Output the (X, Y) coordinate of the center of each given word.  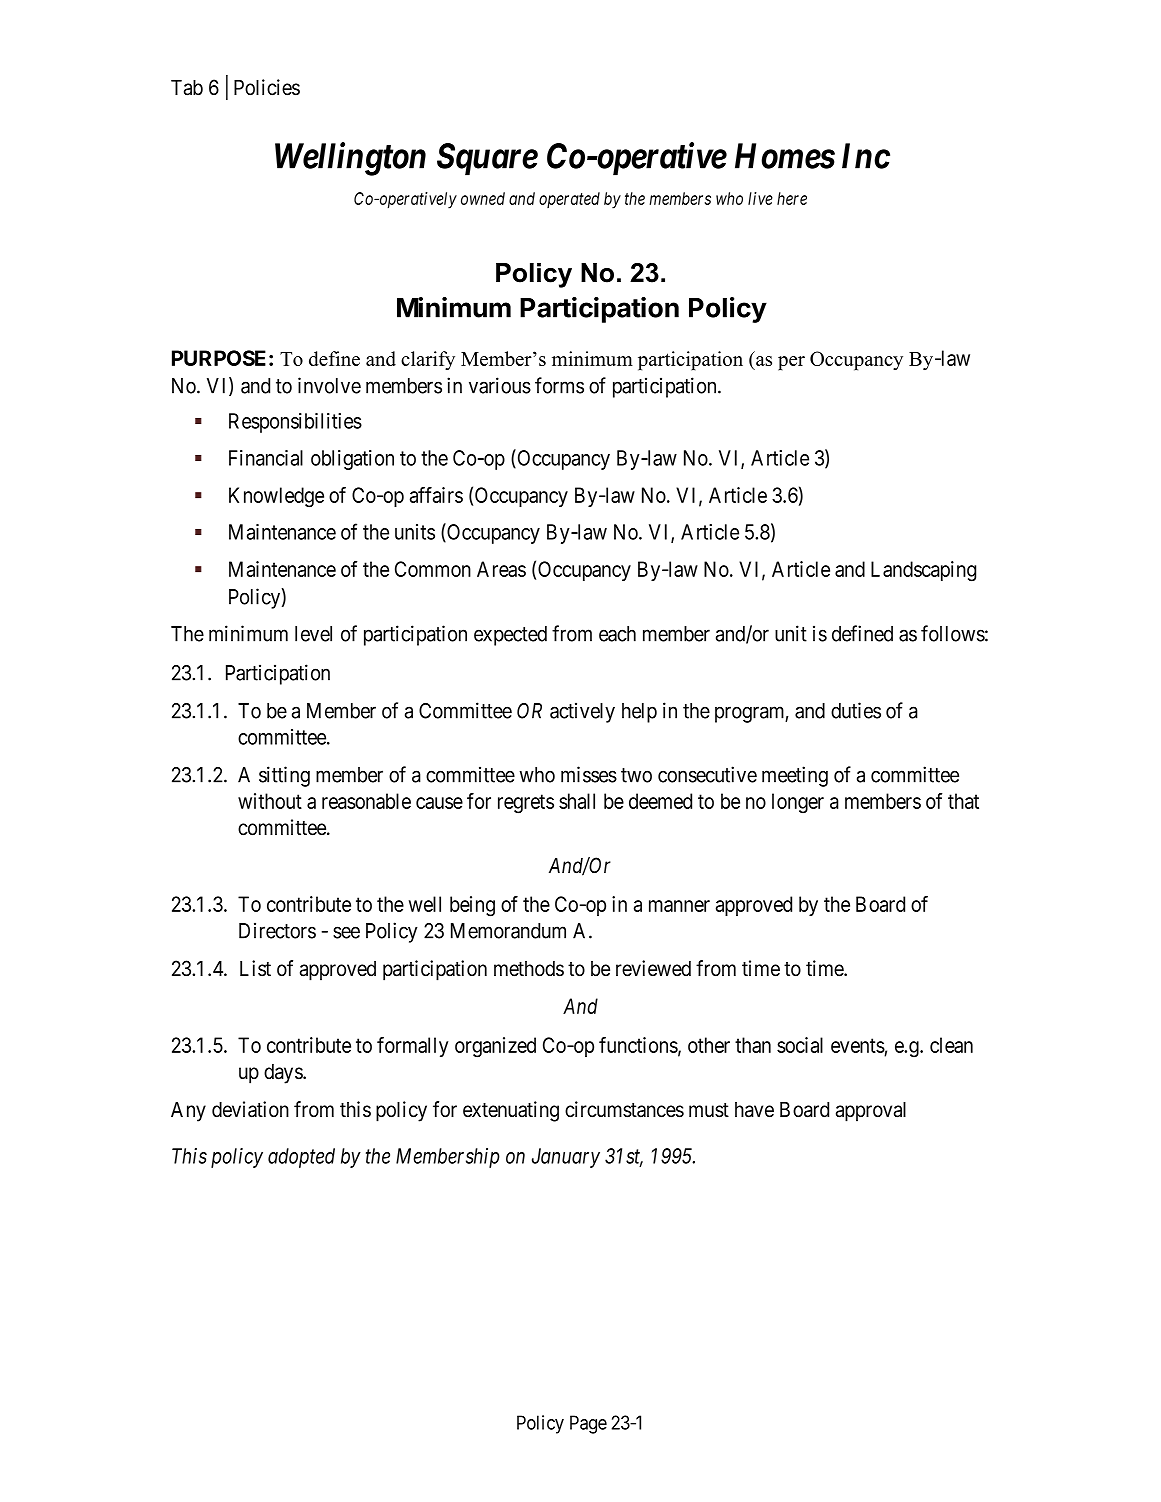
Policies (267, 87)
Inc (866, 156)
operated (569, 200)
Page (588, 1424)
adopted (301, 1158)
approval (871, 1112)
